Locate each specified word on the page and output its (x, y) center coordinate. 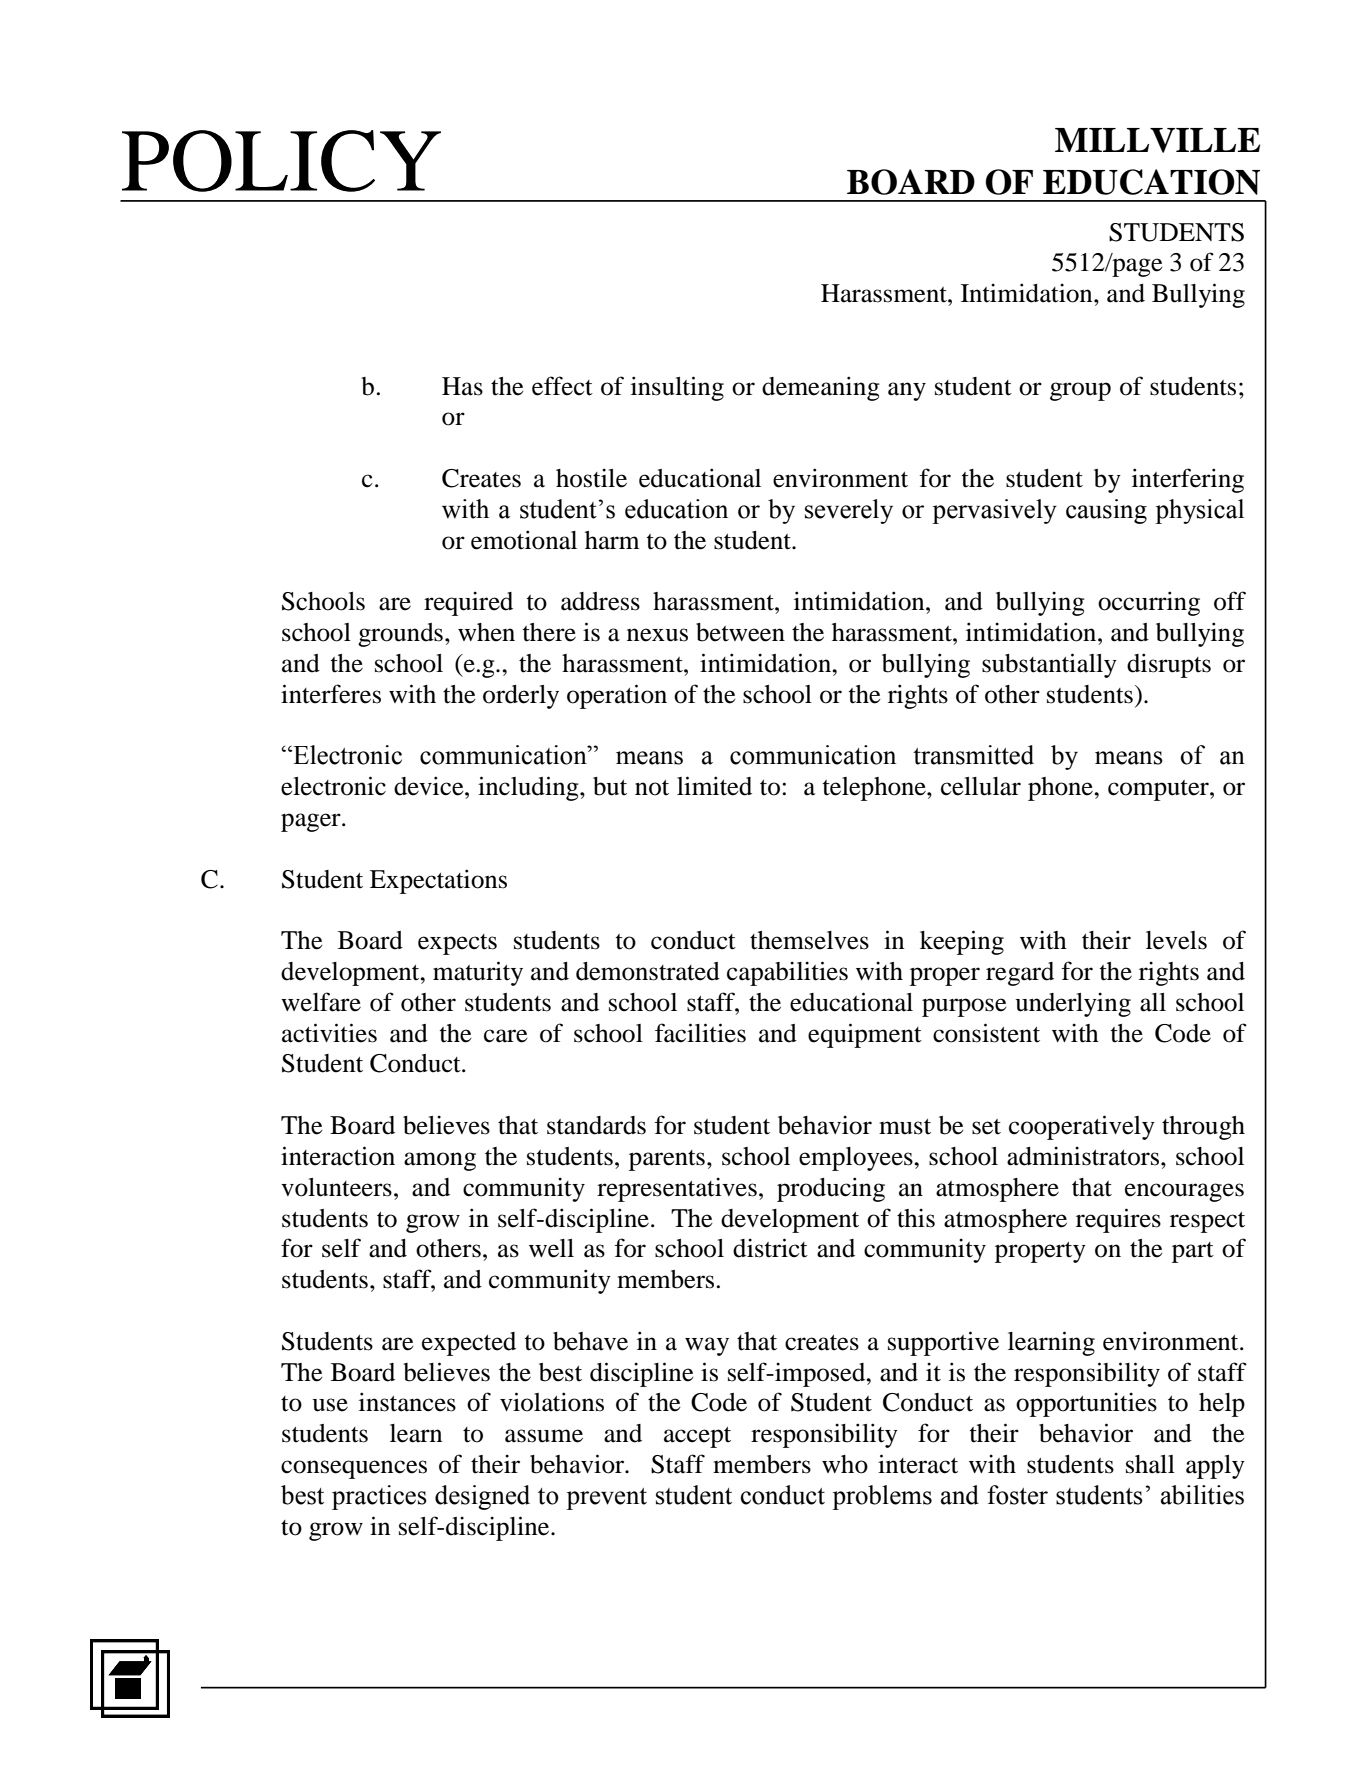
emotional (524, 540)
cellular (981, 786)
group (1080, 391)
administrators (1083, 1156)
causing (1106, 511)
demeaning (821, 388)
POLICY (281, 161)
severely (849, 511)
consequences (354, 1469)
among (440, 1161)
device (430, 786)
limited (714, 786)
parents (667, 1160)
